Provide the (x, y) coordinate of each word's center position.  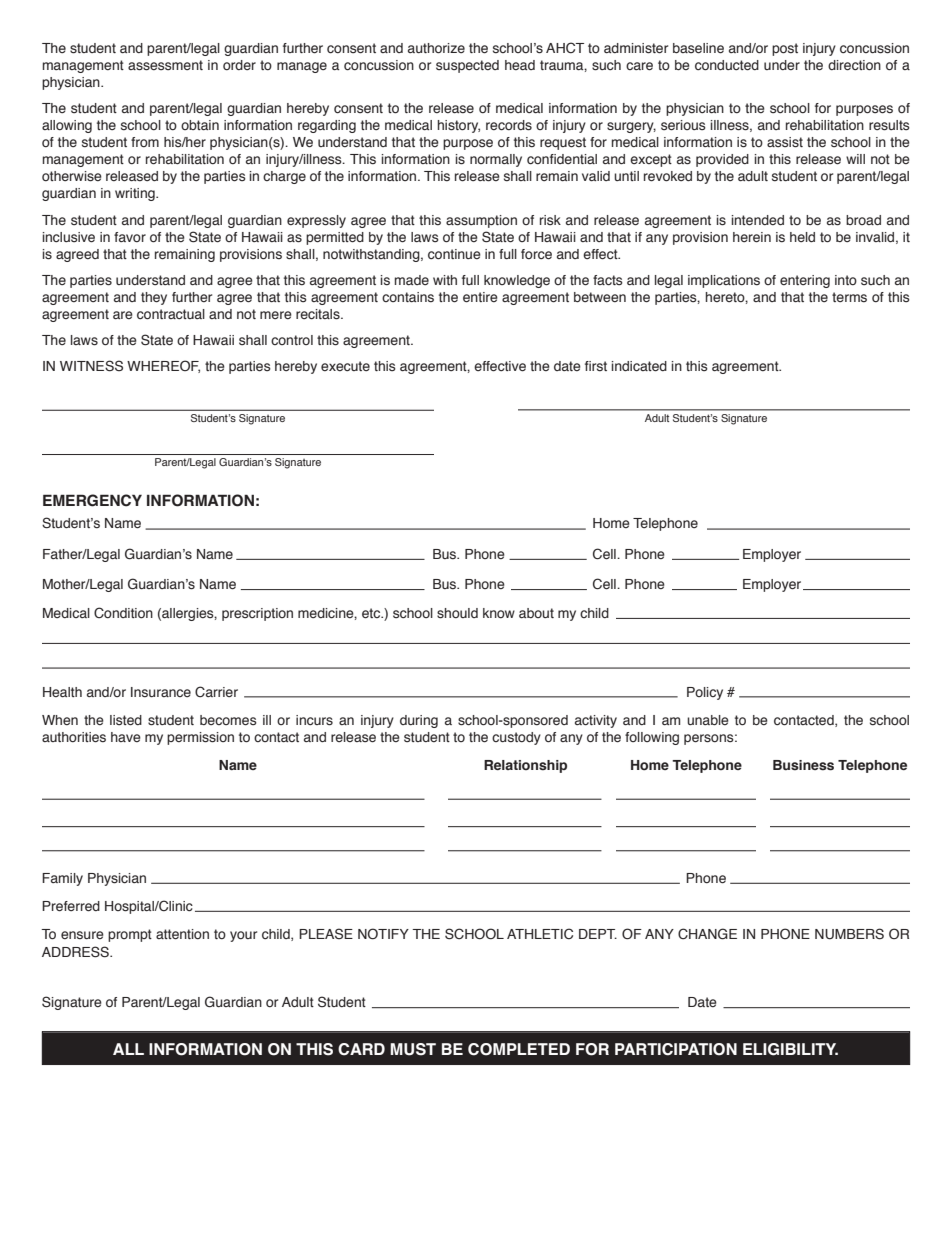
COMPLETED (519, 1049)
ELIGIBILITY (790, 1049)
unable (708, 720)
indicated (639, 366)
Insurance (161, 692)
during (419, 721)
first (596, 366)
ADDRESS (76, 952)
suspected (467, 66)
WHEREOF (163, 366)
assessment (165, 65)
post (785, 49)
